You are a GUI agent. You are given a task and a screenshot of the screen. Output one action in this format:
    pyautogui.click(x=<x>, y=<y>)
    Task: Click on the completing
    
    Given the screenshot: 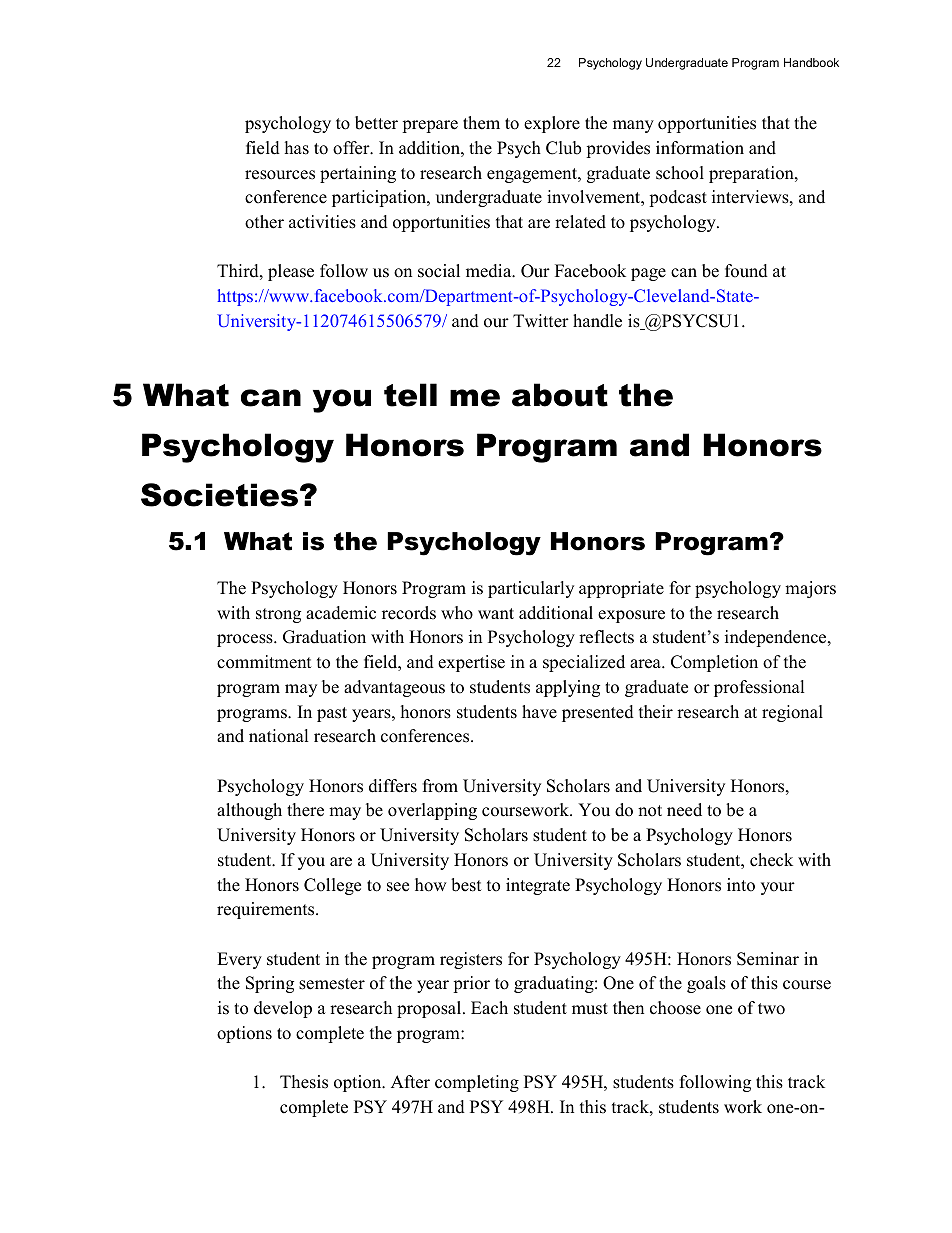 What is the action you would take?
    pyautogui.click(x=477, y=1083)
